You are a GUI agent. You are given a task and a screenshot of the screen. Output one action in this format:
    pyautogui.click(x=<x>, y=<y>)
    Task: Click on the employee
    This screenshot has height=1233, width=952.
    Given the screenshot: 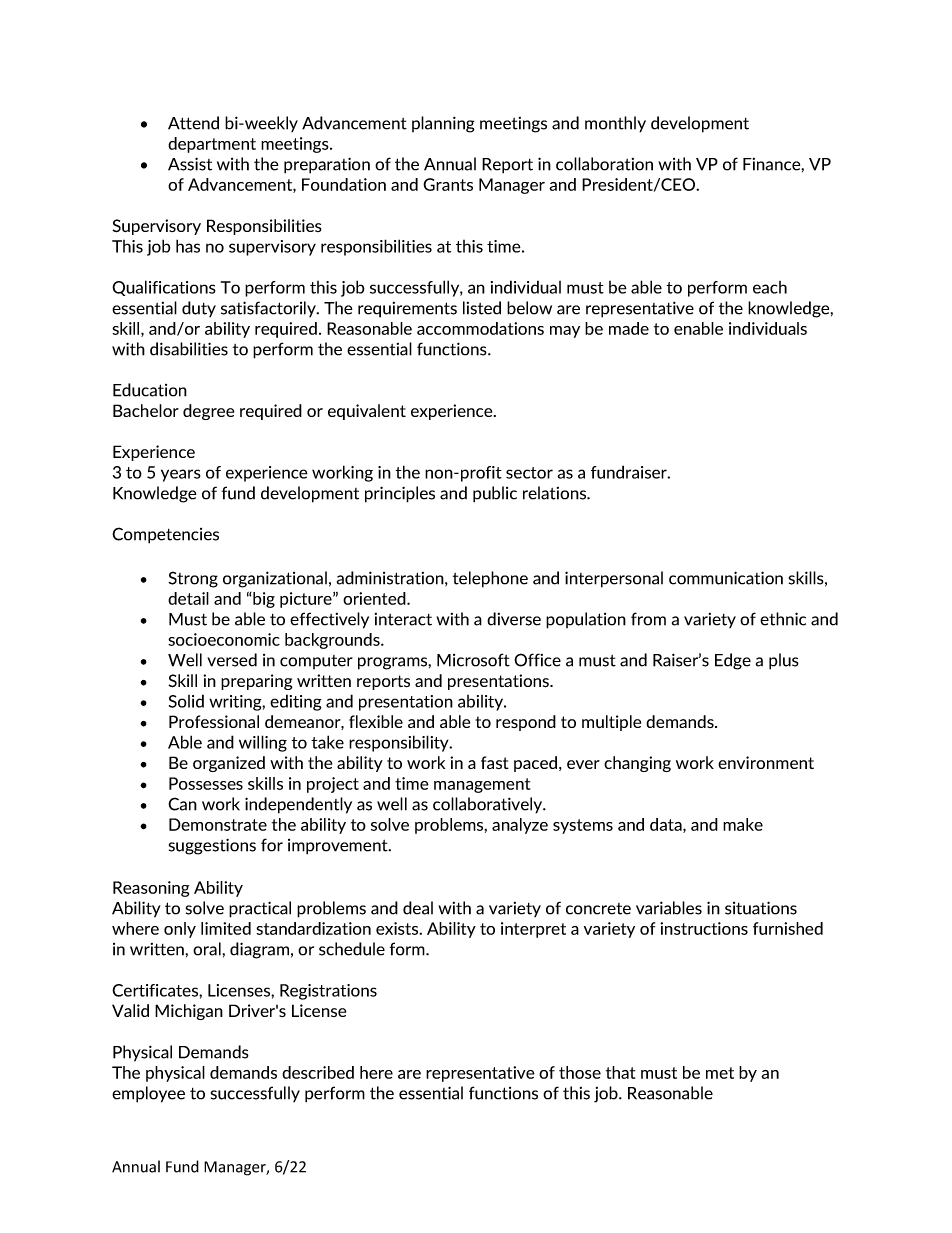 What is the action you would take?
    pyautogui.click(x=148, y=1094)
